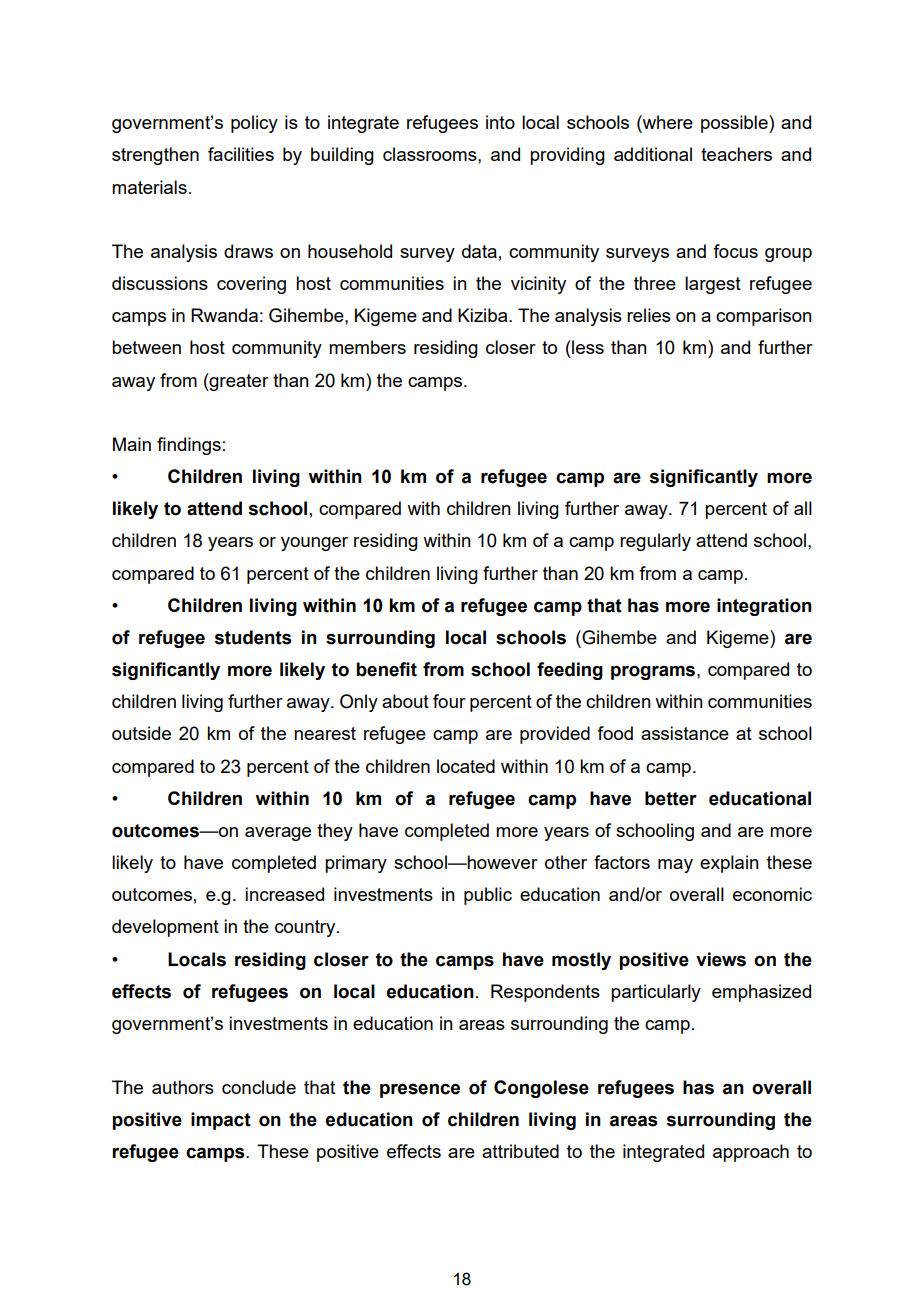  Describe the element at coordinates (764, 317) in the screenshot. I see `comparison` at that location.
